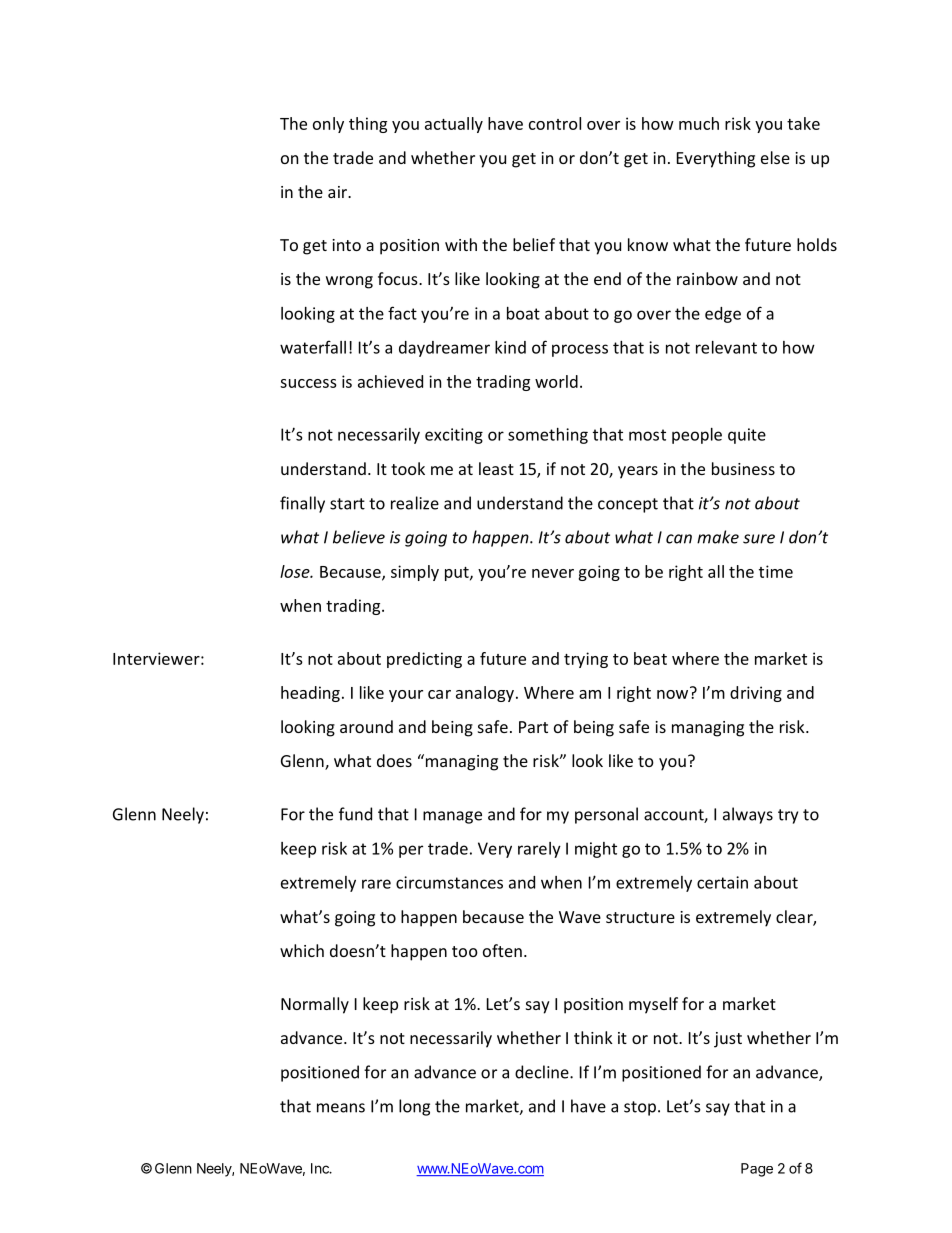 The width and height of the document is (952, 1233). Describe the element at coordinates (775, 157) in the document. I see `else` at that location.
